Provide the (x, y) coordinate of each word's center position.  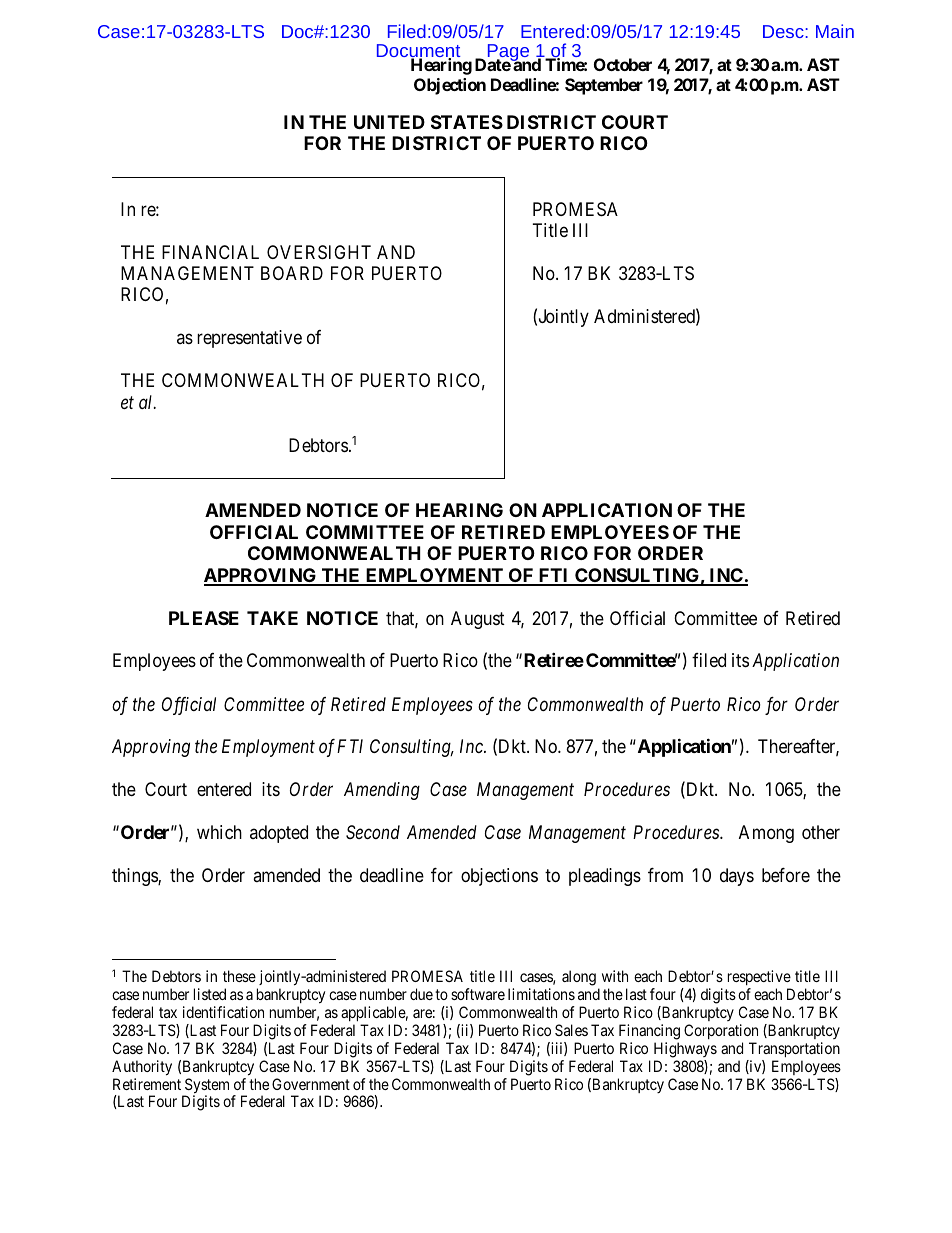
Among (766, 834)
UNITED (389, 122)
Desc (784, 31)
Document (418, 52)
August (478, 620)
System (206, 1087)
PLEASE (204, 618)
